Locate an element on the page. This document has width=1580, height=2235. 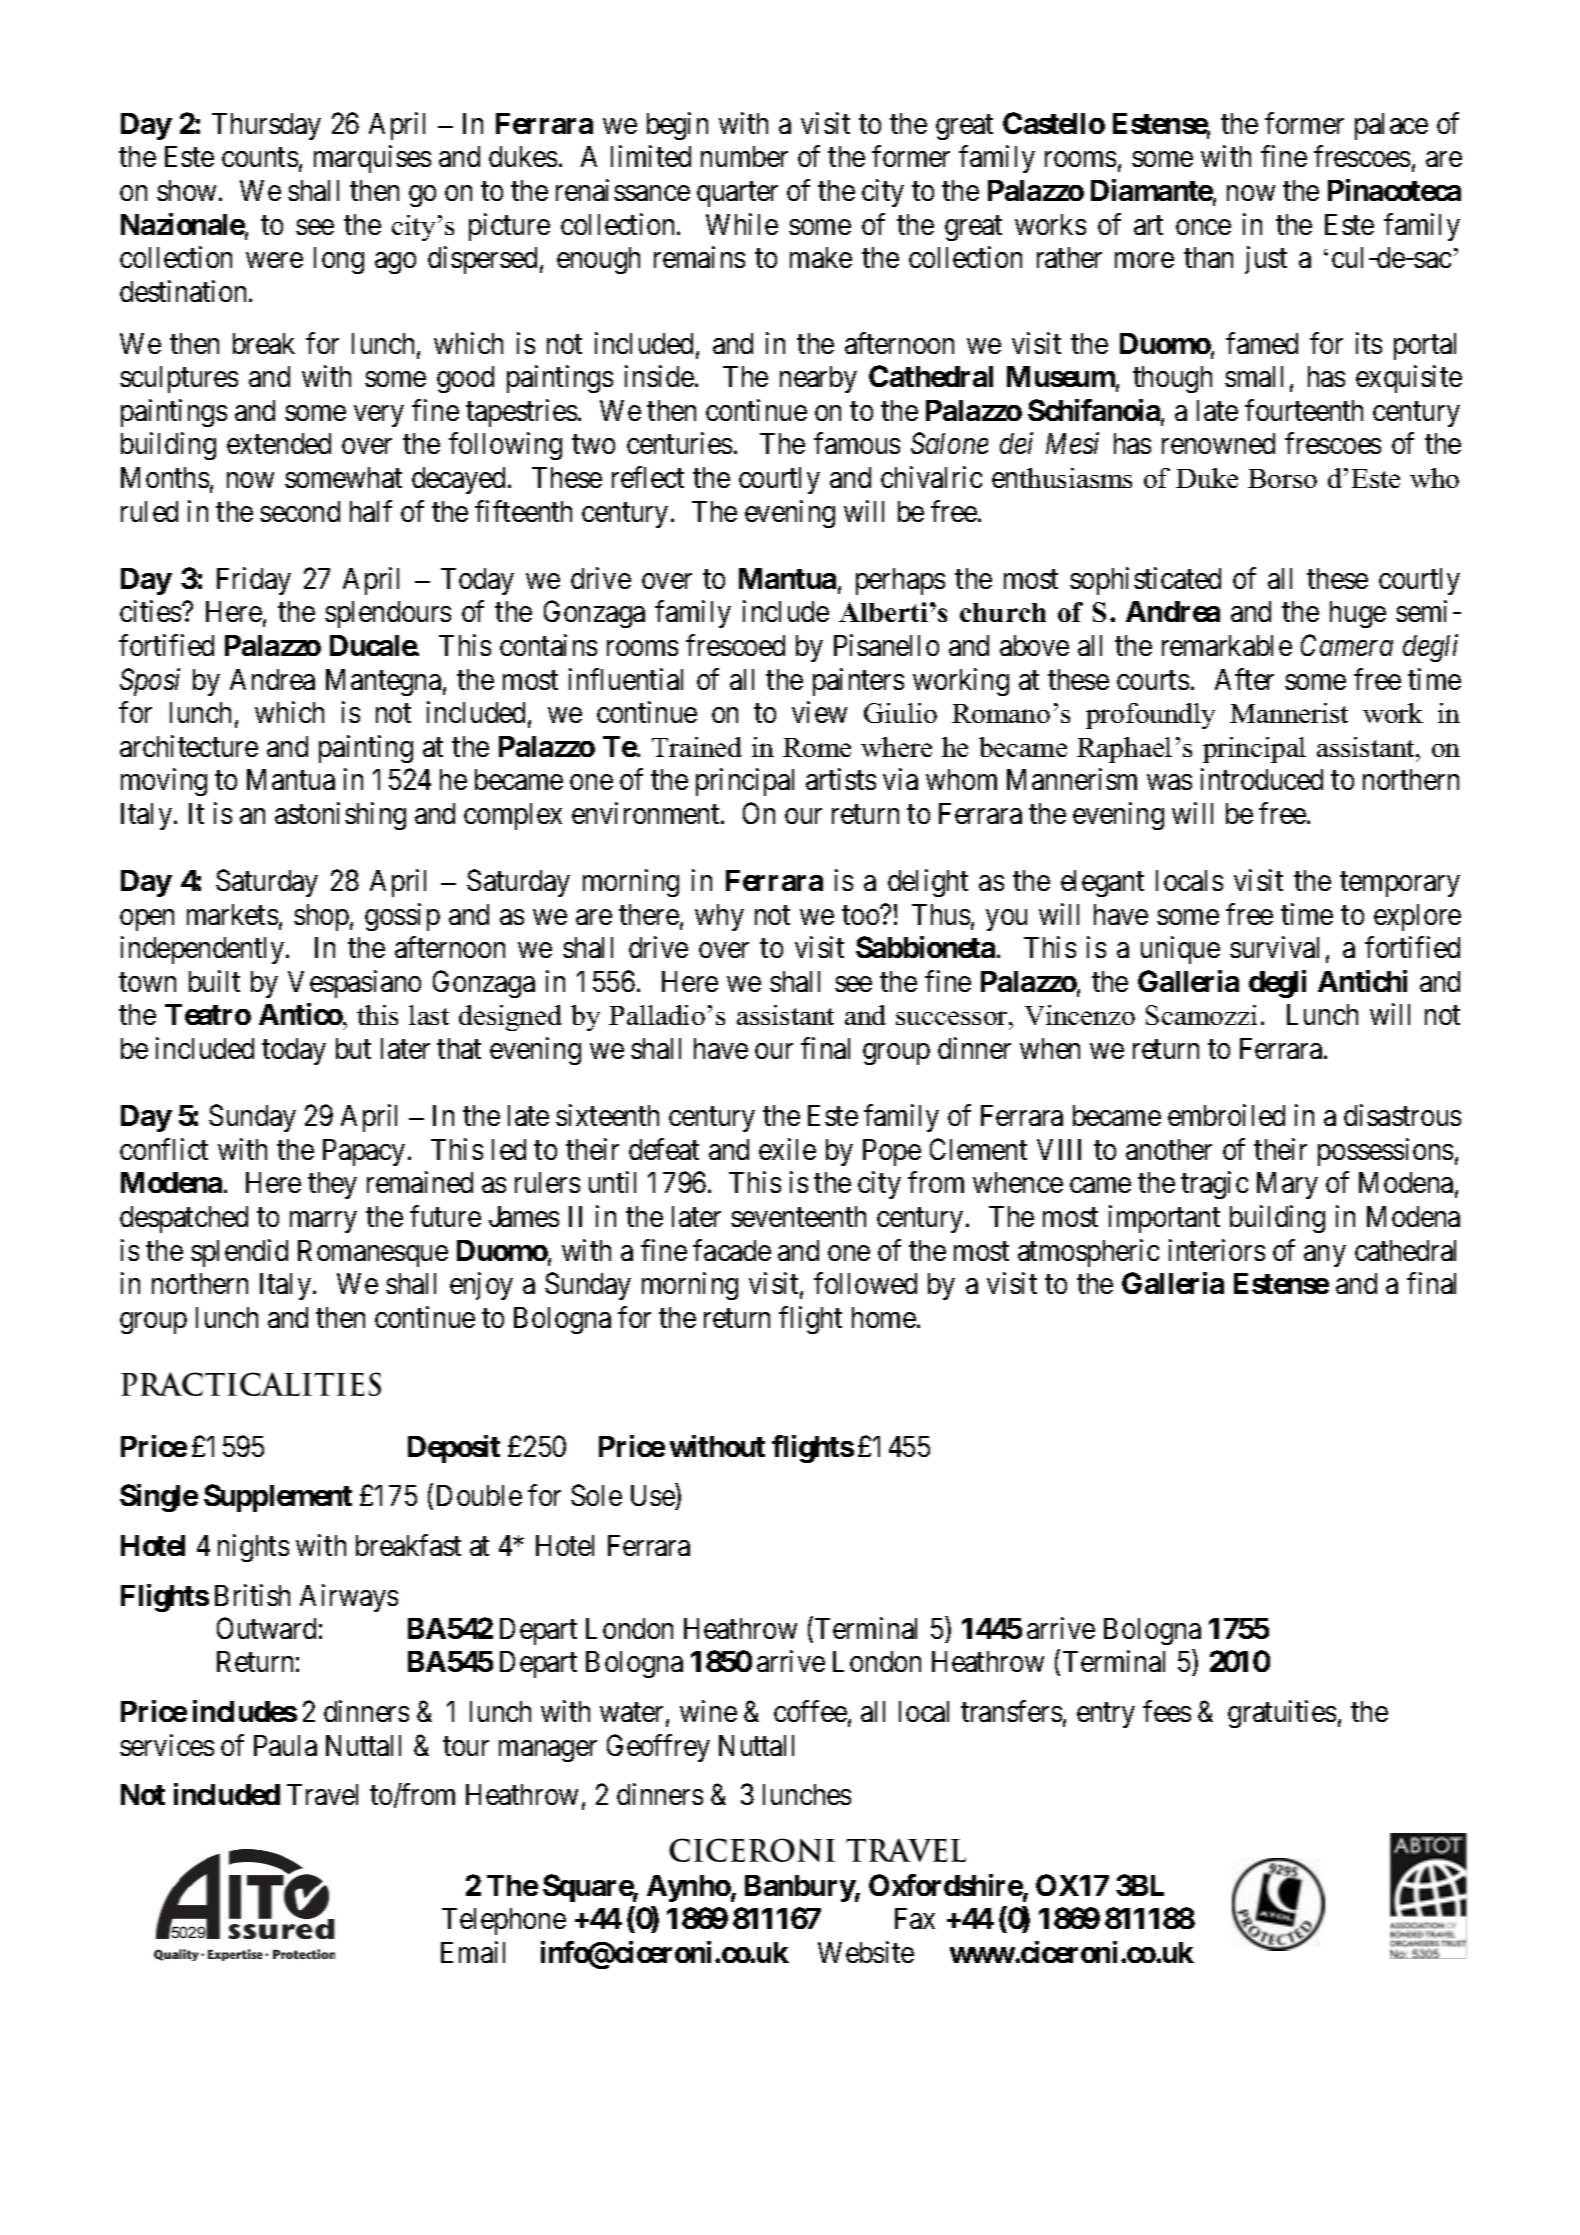
exile is located at coordinates (787, 1149).
